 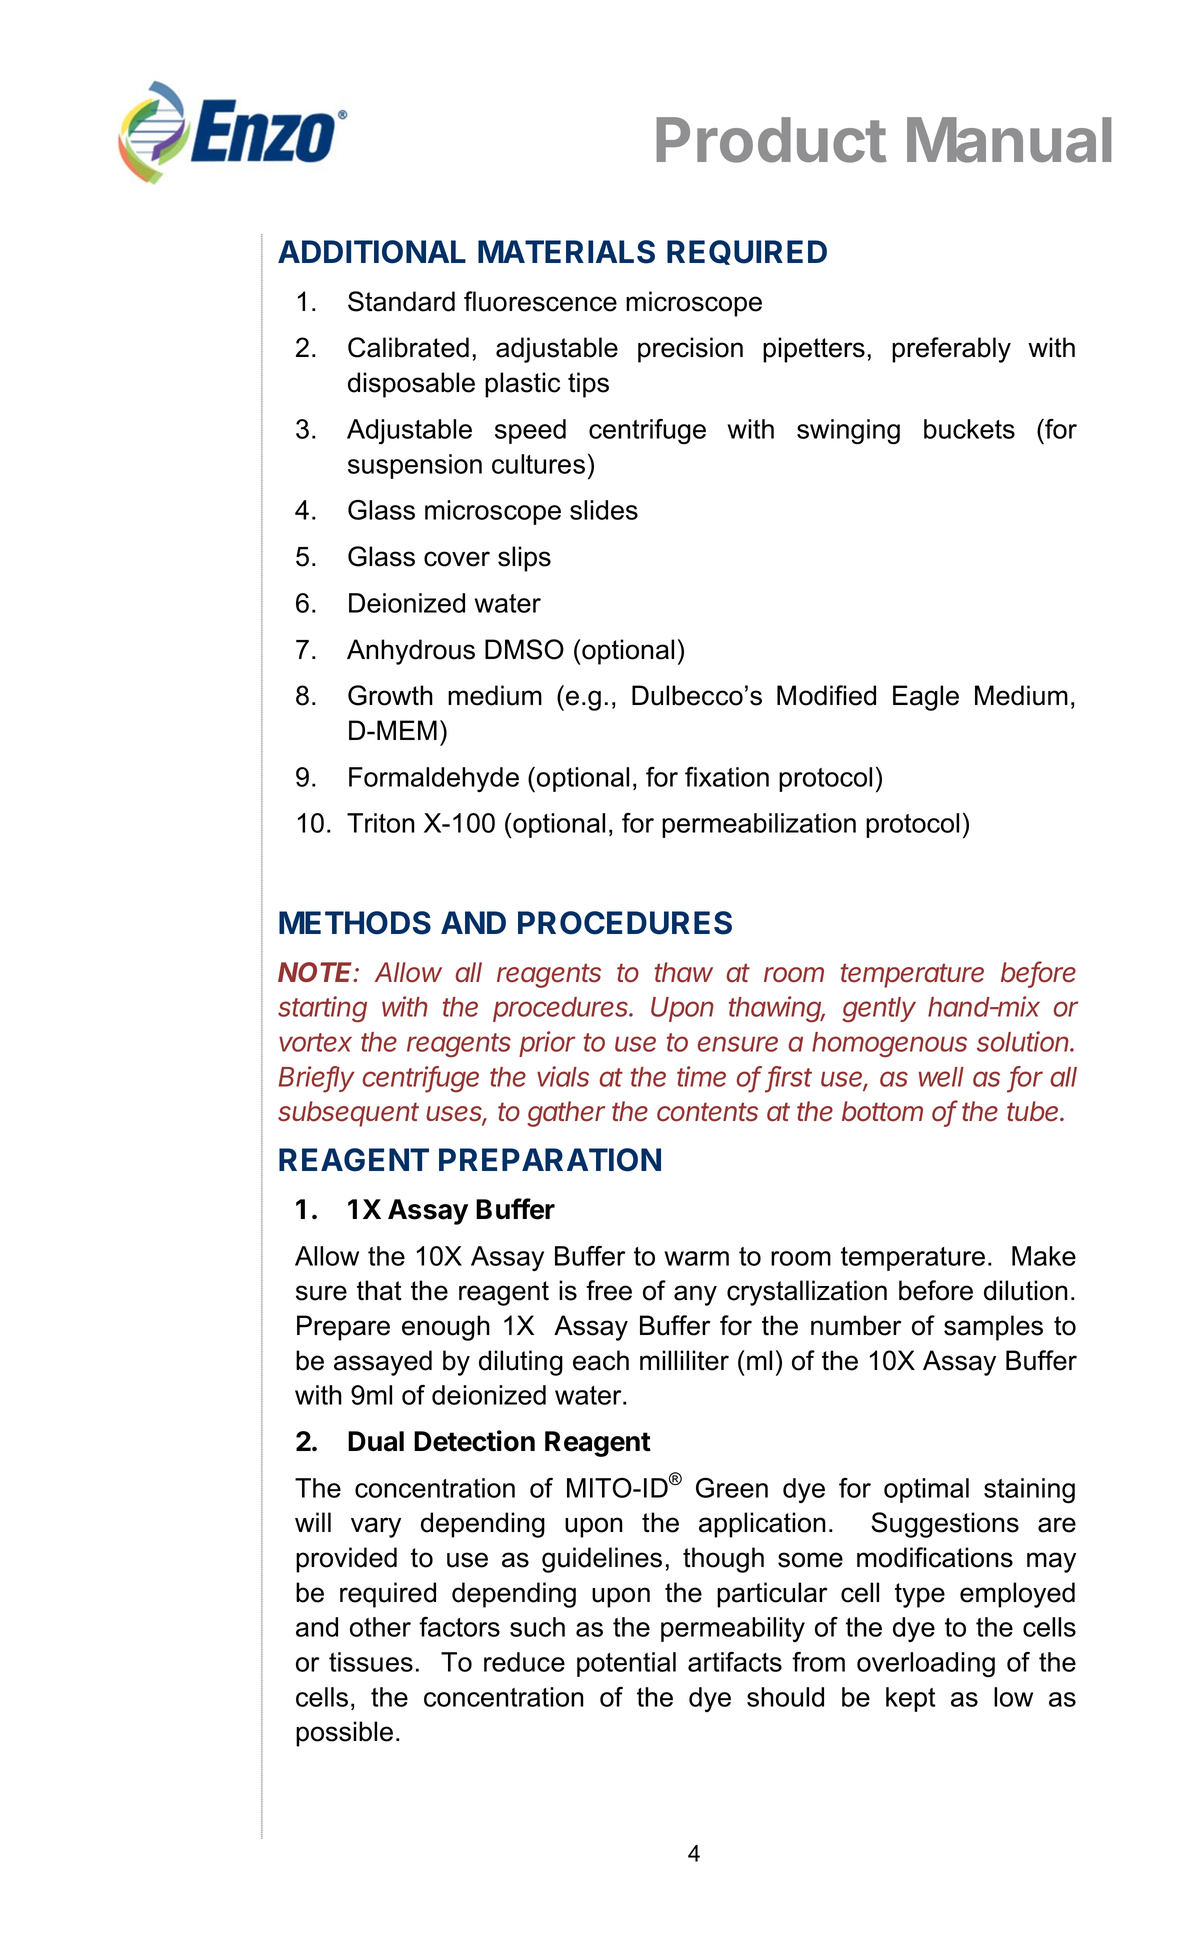 I want to click on METHODS, so click(x=355, y=923).
